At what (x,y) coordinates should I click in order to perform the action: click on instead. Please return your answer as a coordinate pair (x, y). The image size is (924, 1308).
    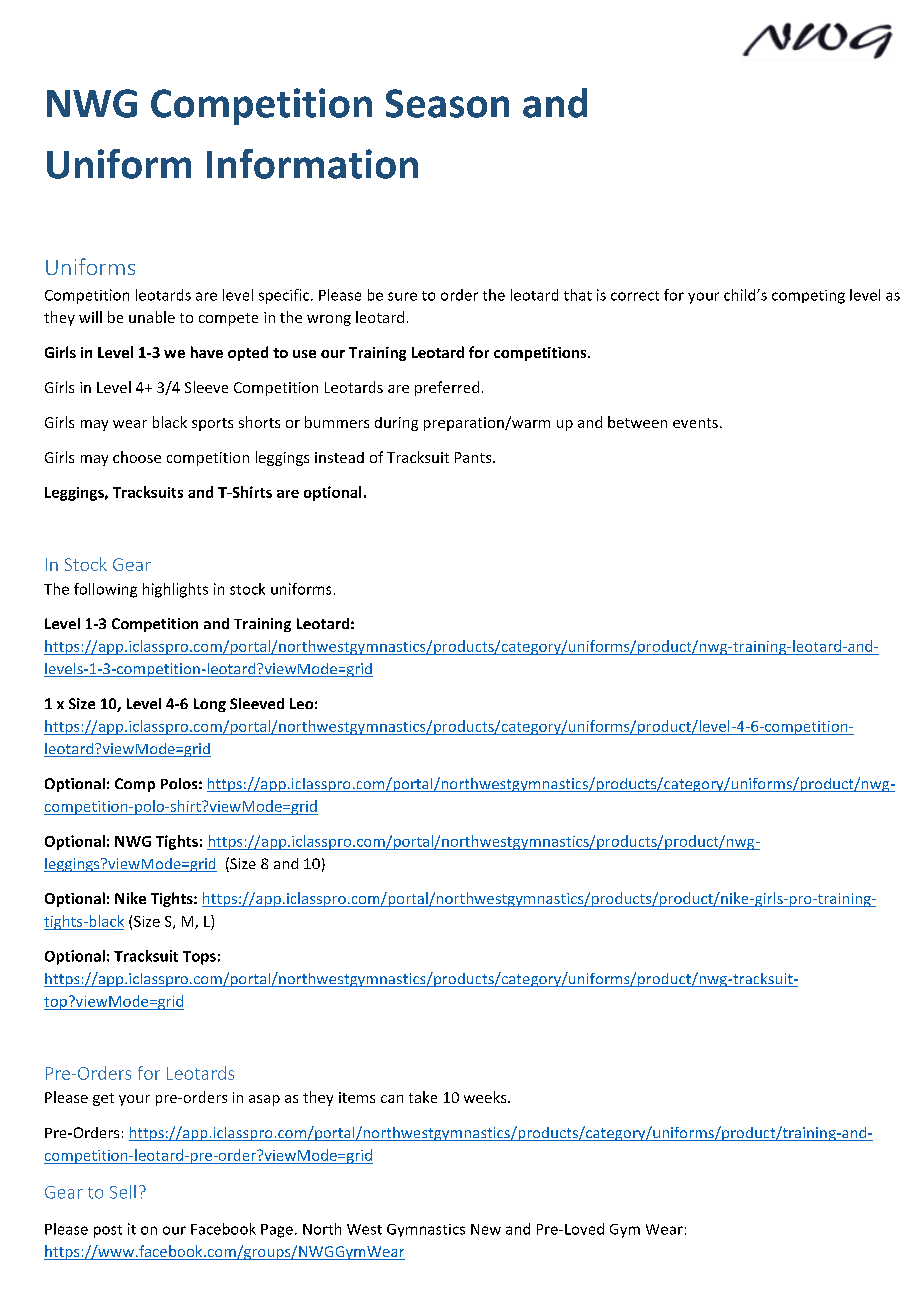
    Looking at the image, I should click on (339, 457).
